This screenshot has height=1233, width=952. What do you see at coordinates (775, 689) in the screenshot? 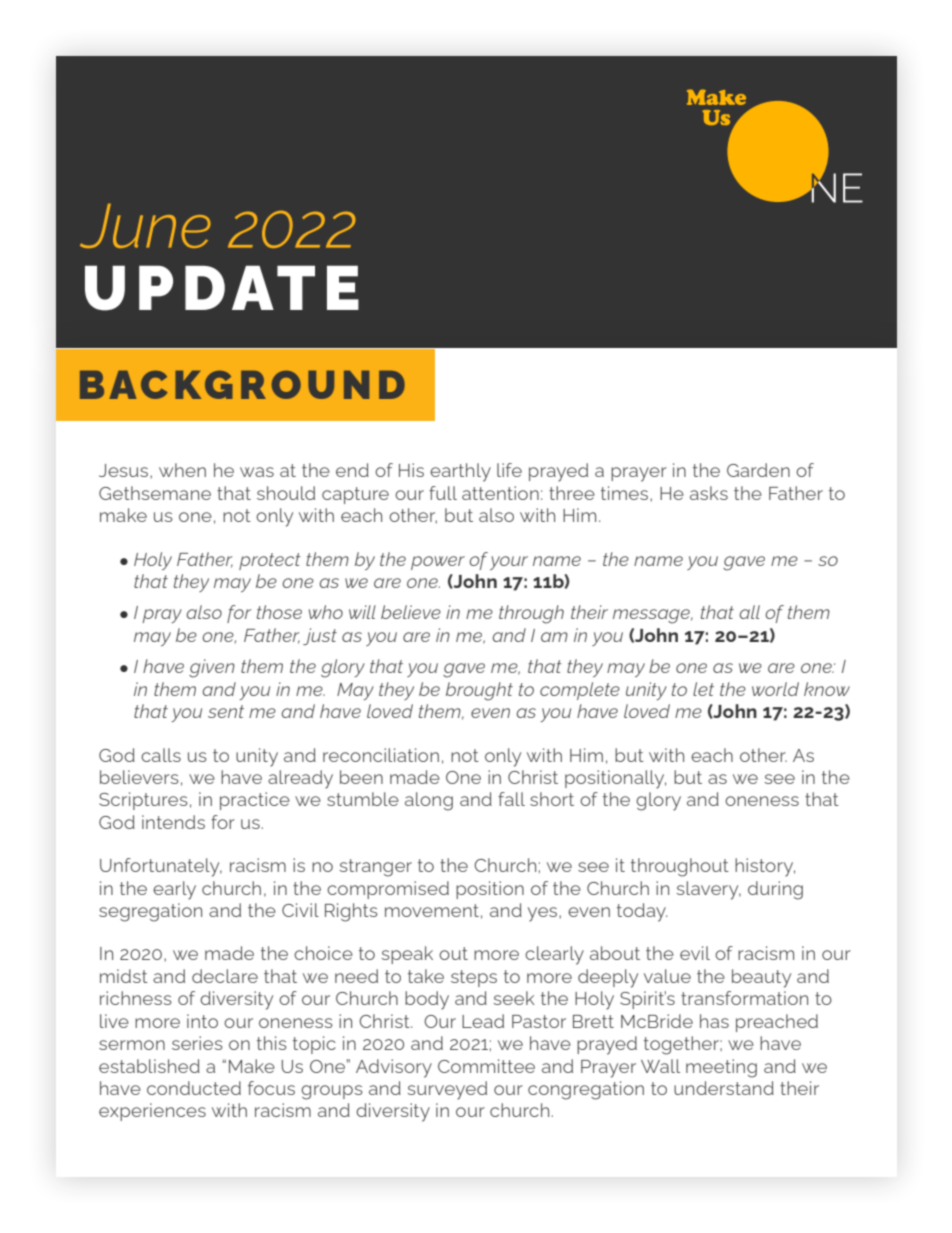
I see `world` at bounding box center [775, 689].
